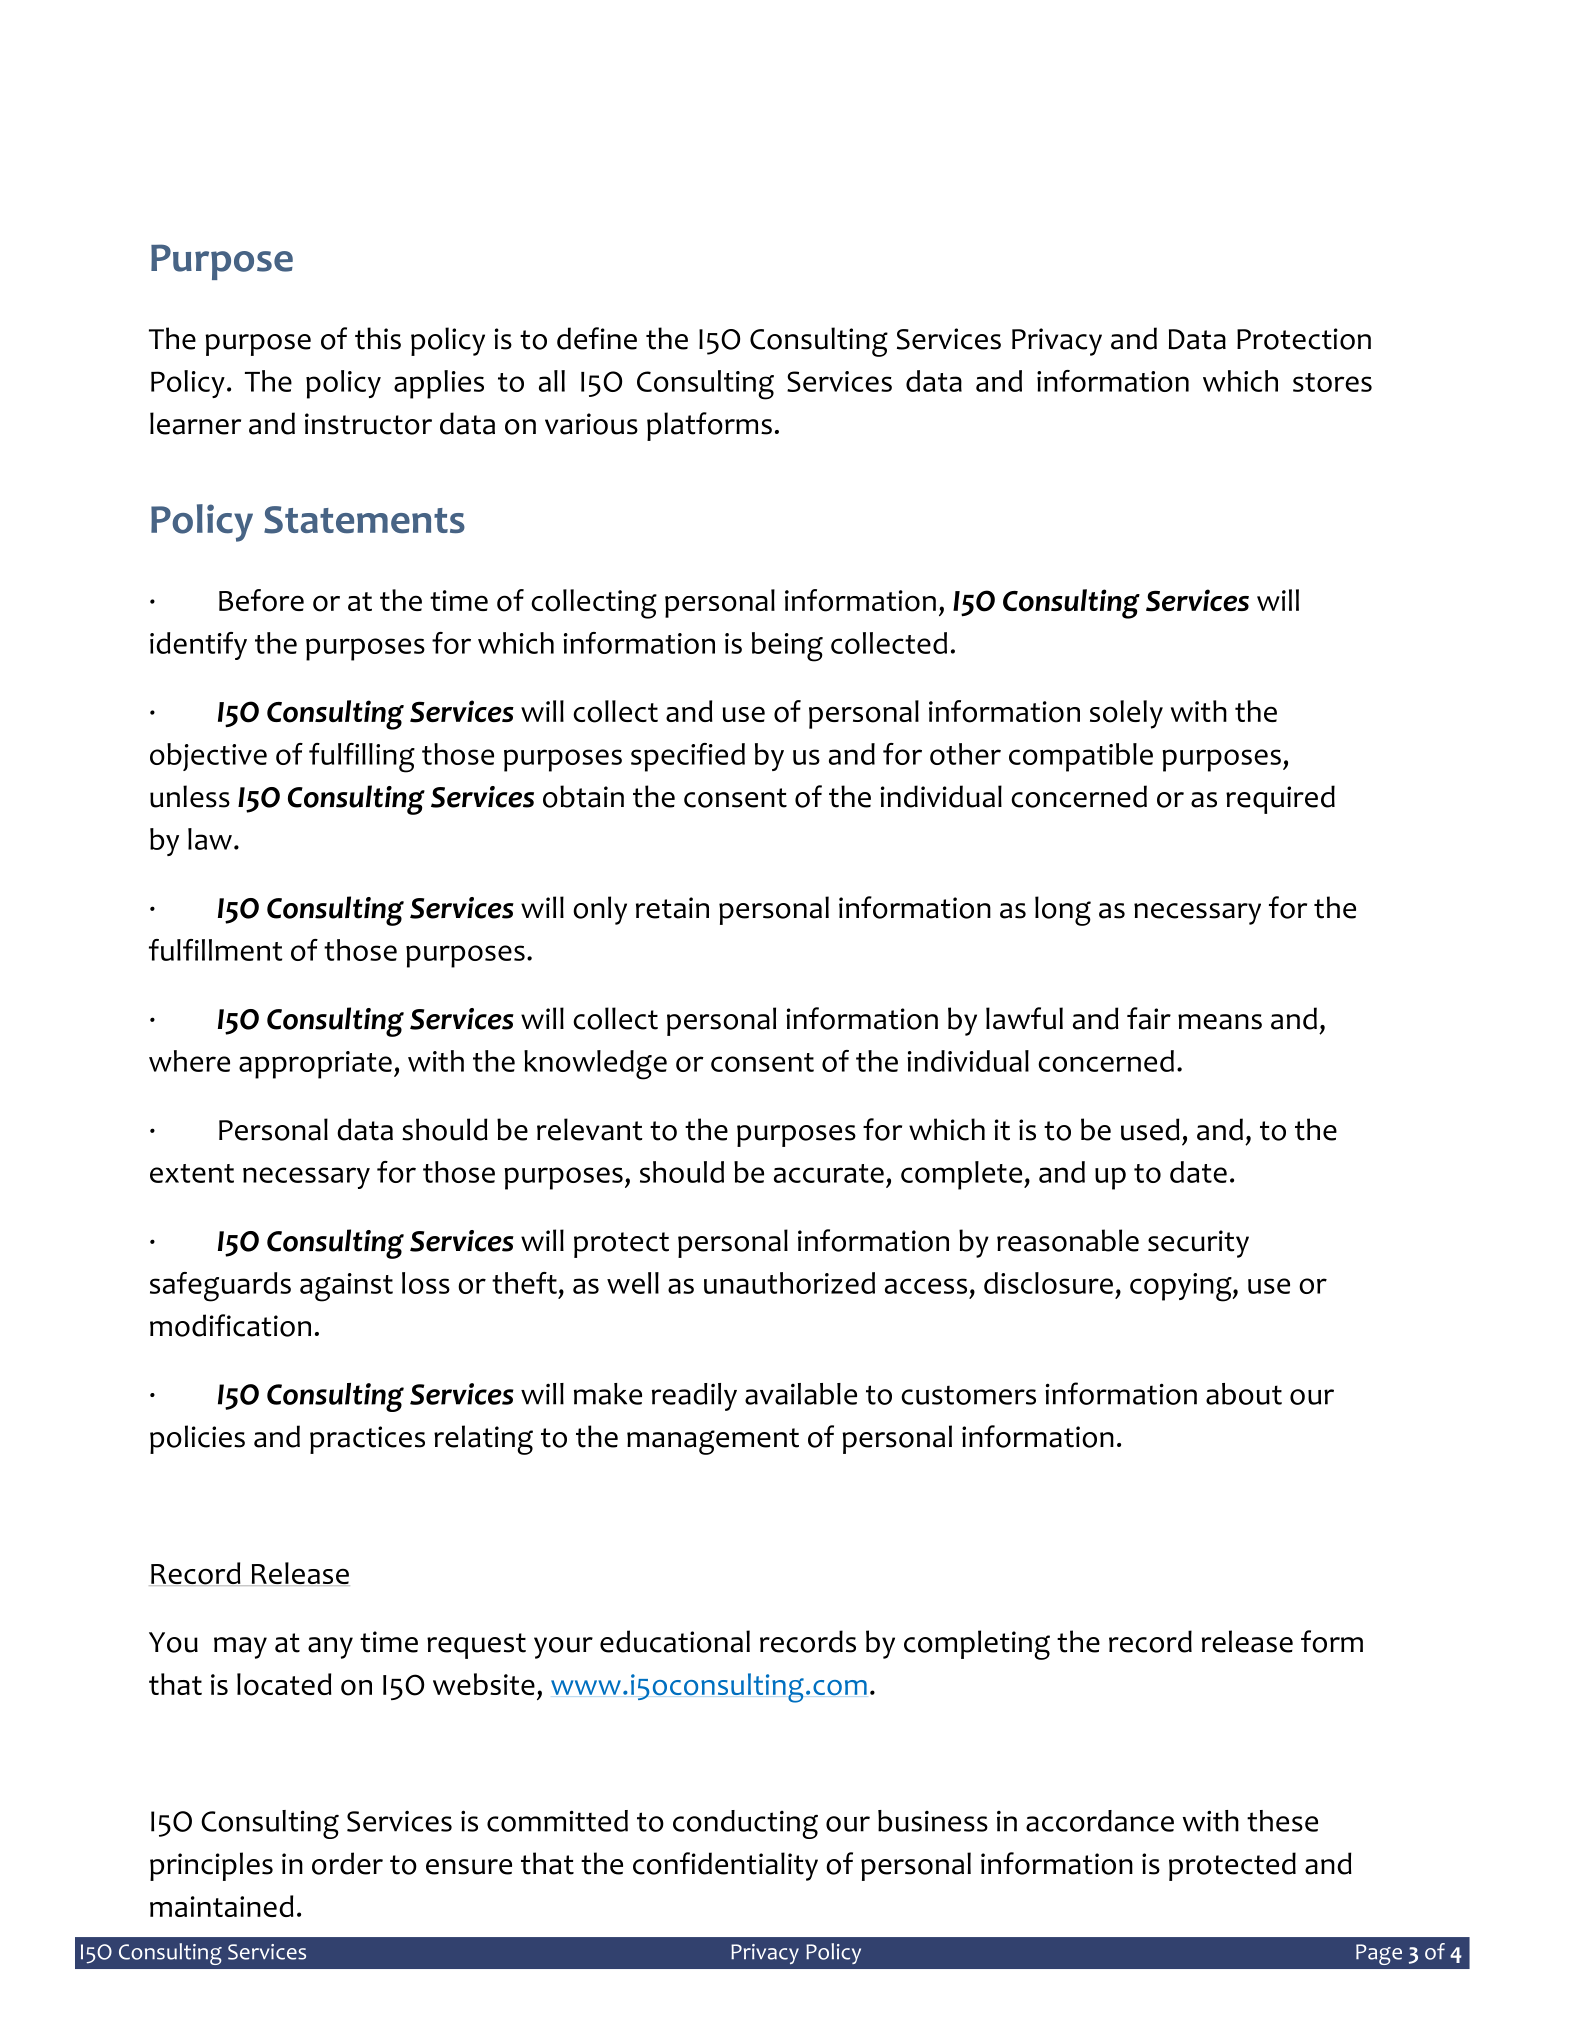 Image resolution: width=1577 pixels, height=2040 pixels. Describe the element at coordinates (1332, 382) in the screenshot. I see `stores` at that location.
